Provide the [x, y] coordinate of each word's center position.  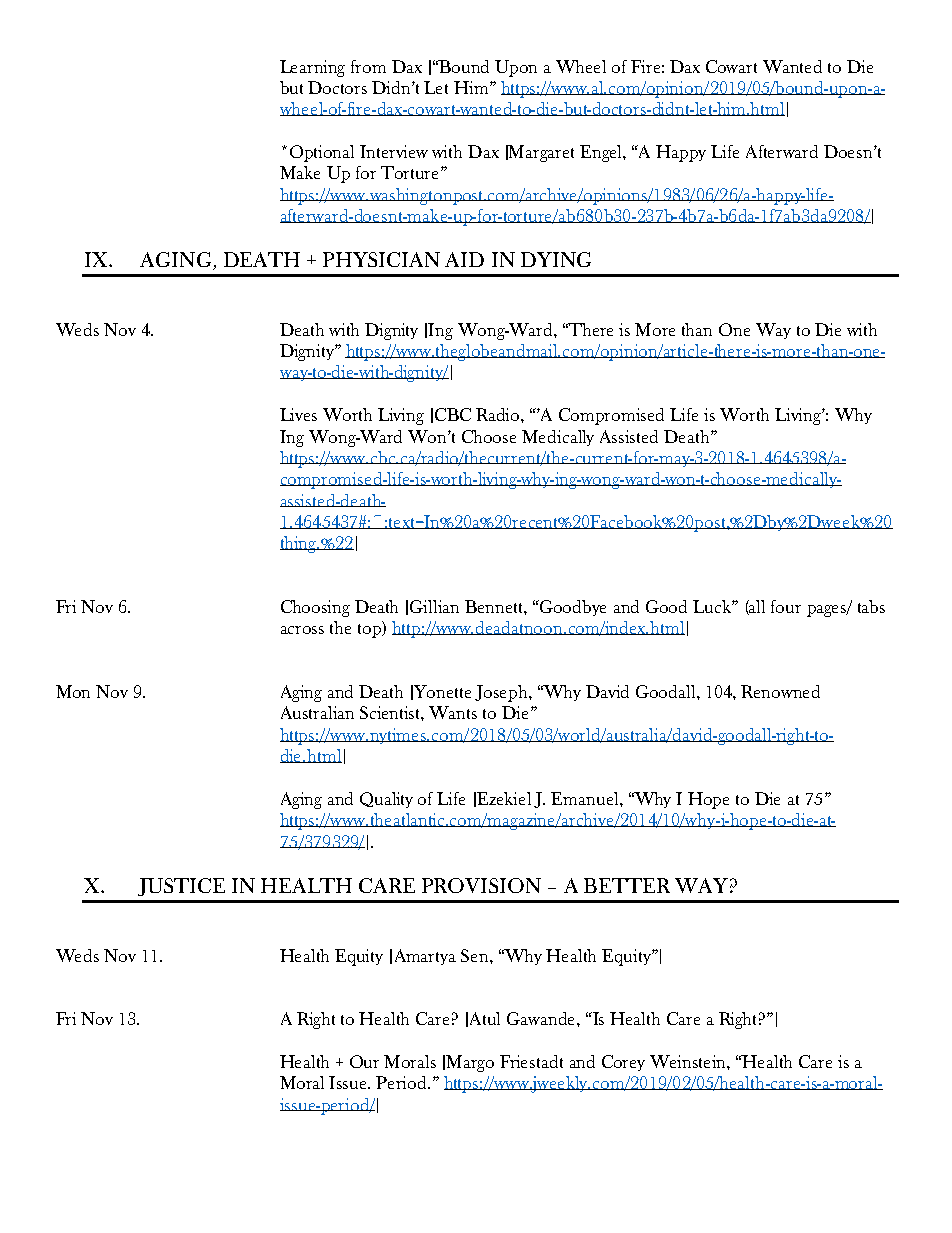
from [368, 66]
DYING [556, 259]
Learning [312, 68]
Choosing [315, 608]
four [786, 606]
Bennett [496, 607]
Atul [485, 1018]
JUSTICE [181, 887]
